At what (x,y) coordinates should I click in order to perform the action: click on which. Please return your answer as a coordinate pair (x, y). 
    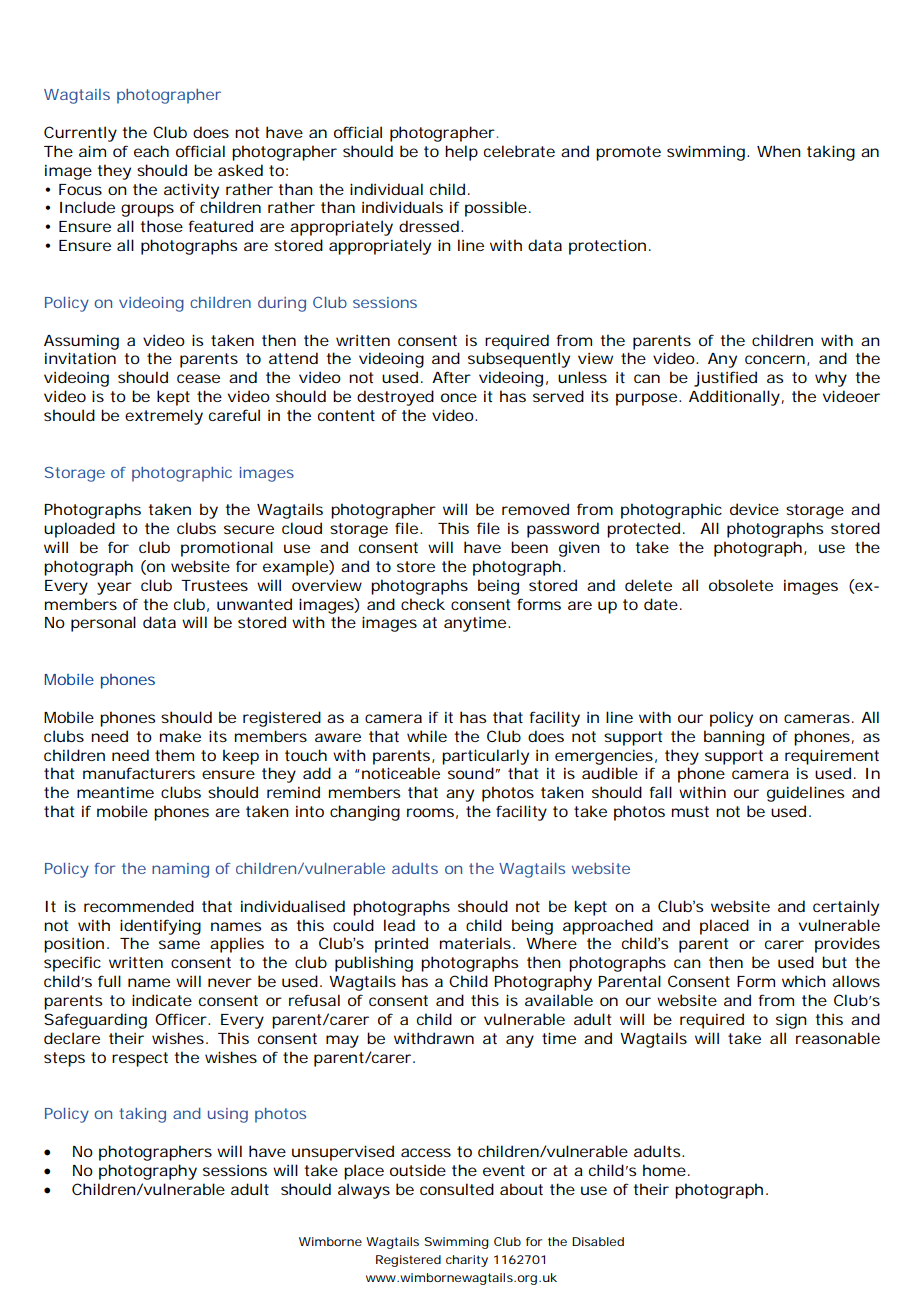
    Looking at the image, I should click on (804, 981).
